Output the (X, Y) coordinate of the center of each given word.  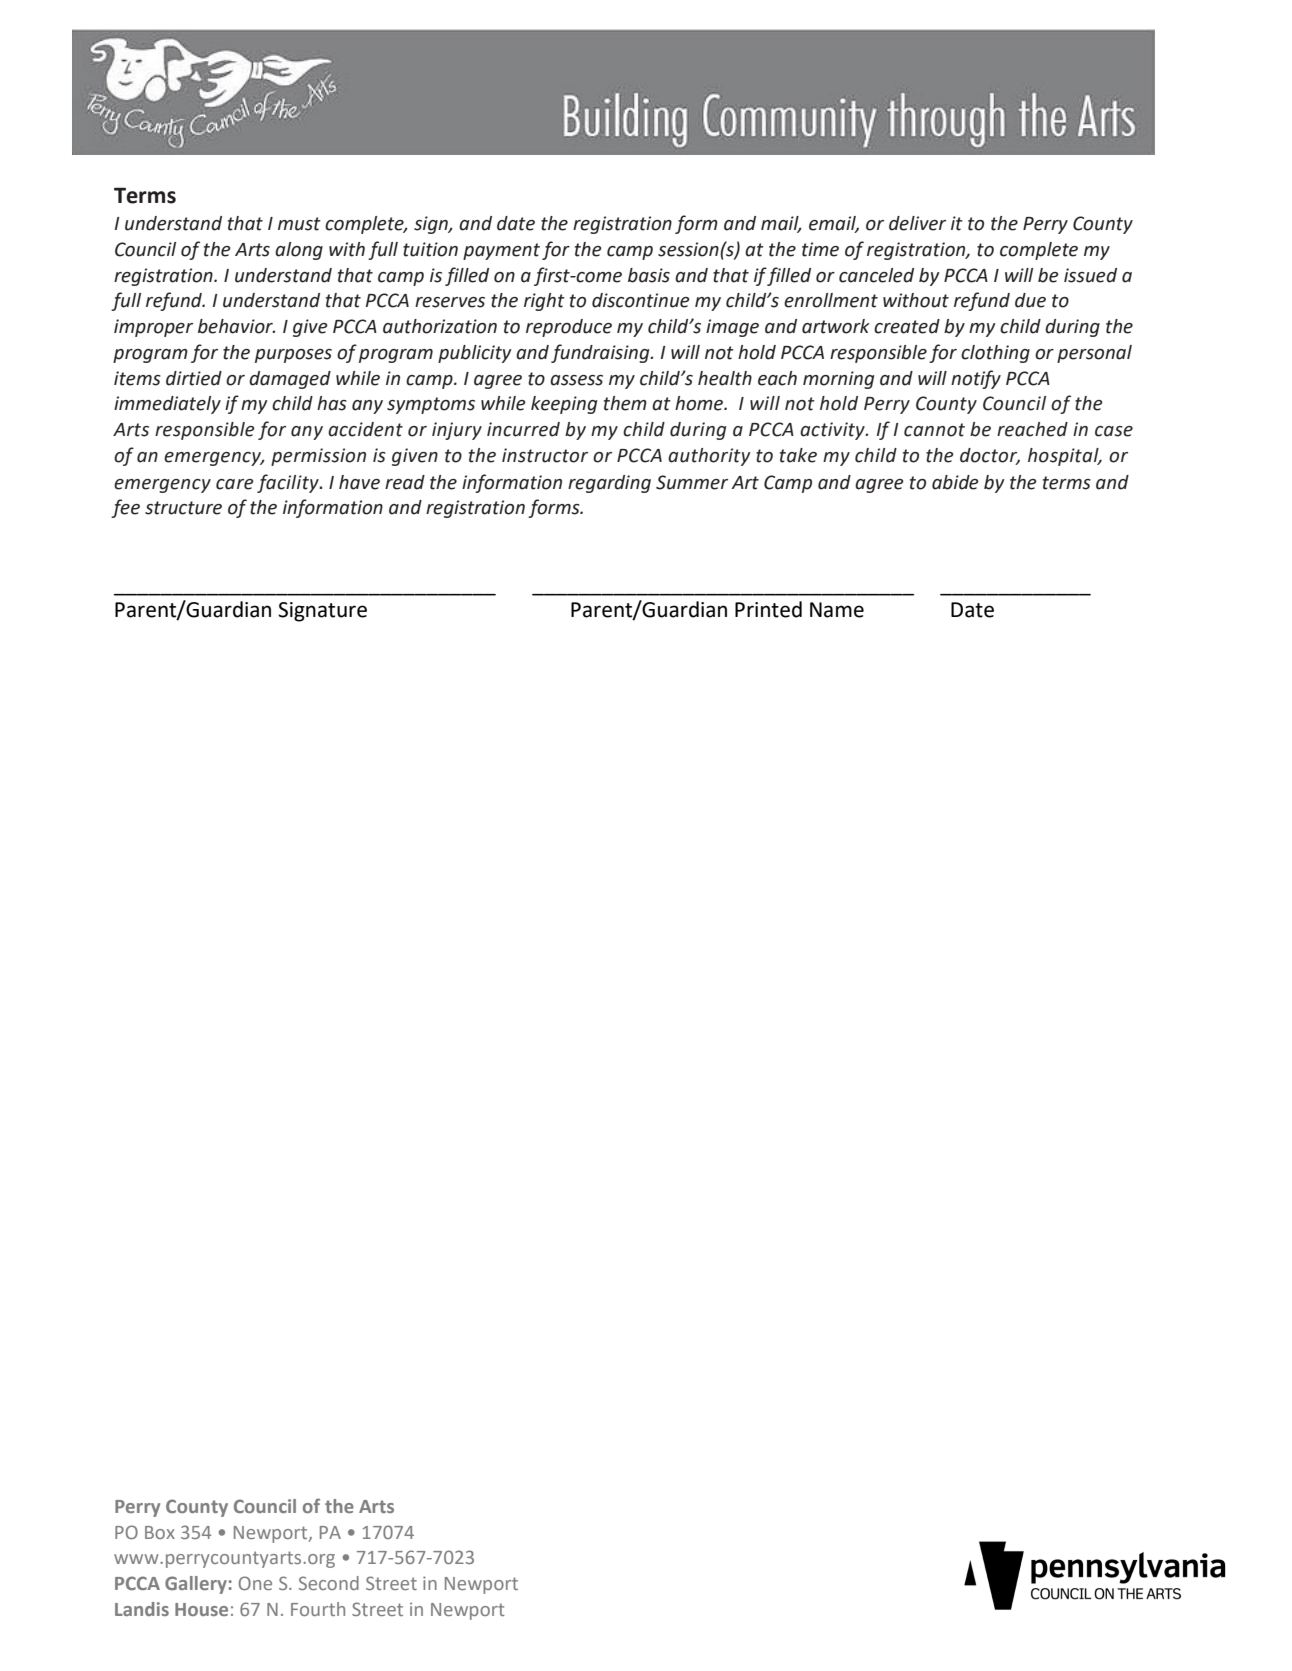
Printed (768, 609)
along (299, 251)
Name (837, 610)
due (1030, 300)
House (201, 1609)
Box (160, 1532)
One (255, 1583)
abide (955, 482)
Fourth (318, 1609)
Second (329, 1583)
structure (183, 508)
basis (649, 275)
